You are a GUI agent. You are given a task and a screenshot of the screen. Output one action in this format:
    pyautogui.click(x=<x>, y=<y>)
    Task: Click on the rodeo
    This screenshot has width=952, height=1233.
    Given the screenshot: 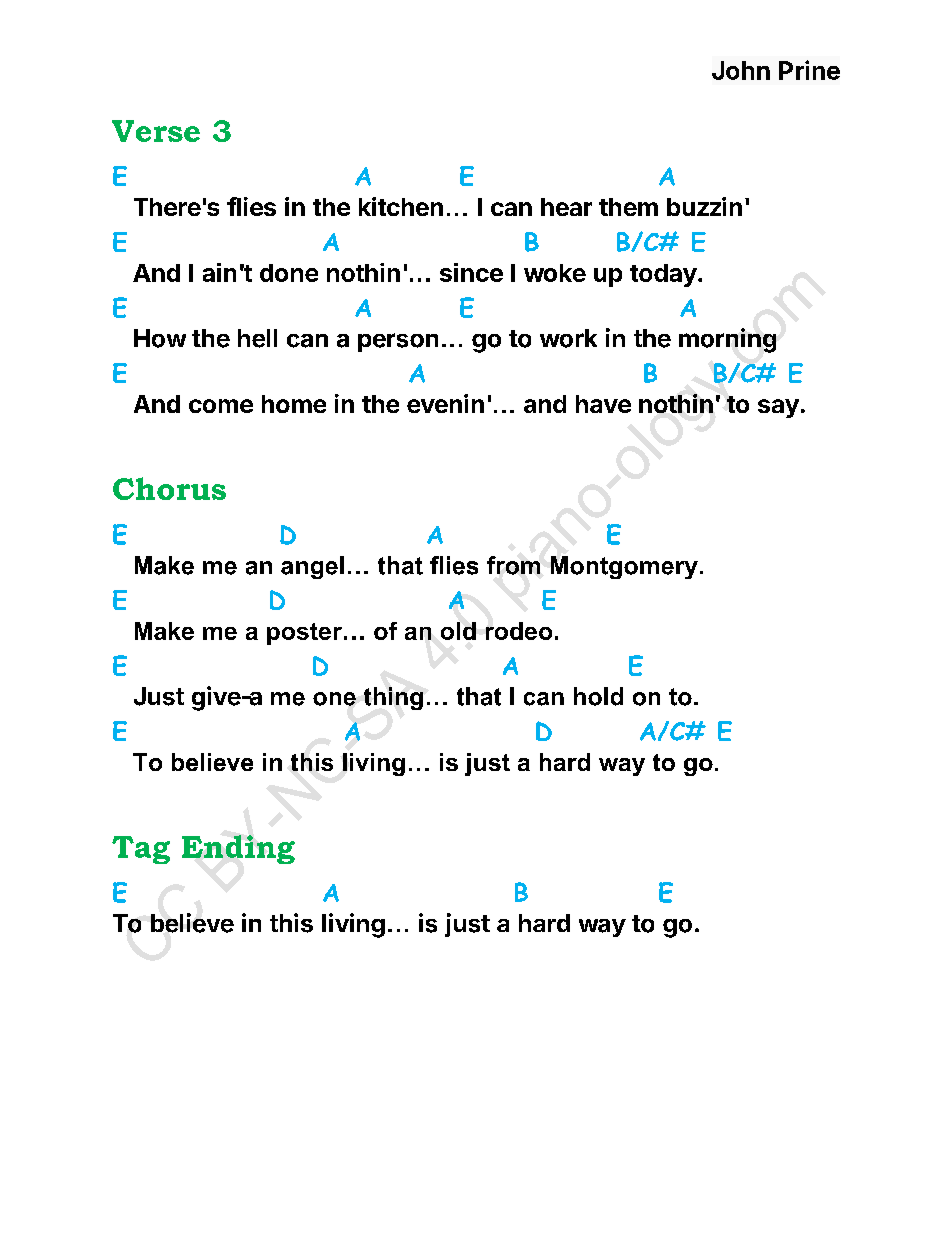 What is the action you would take?
    pyautogui.click(x=519, y=631)
